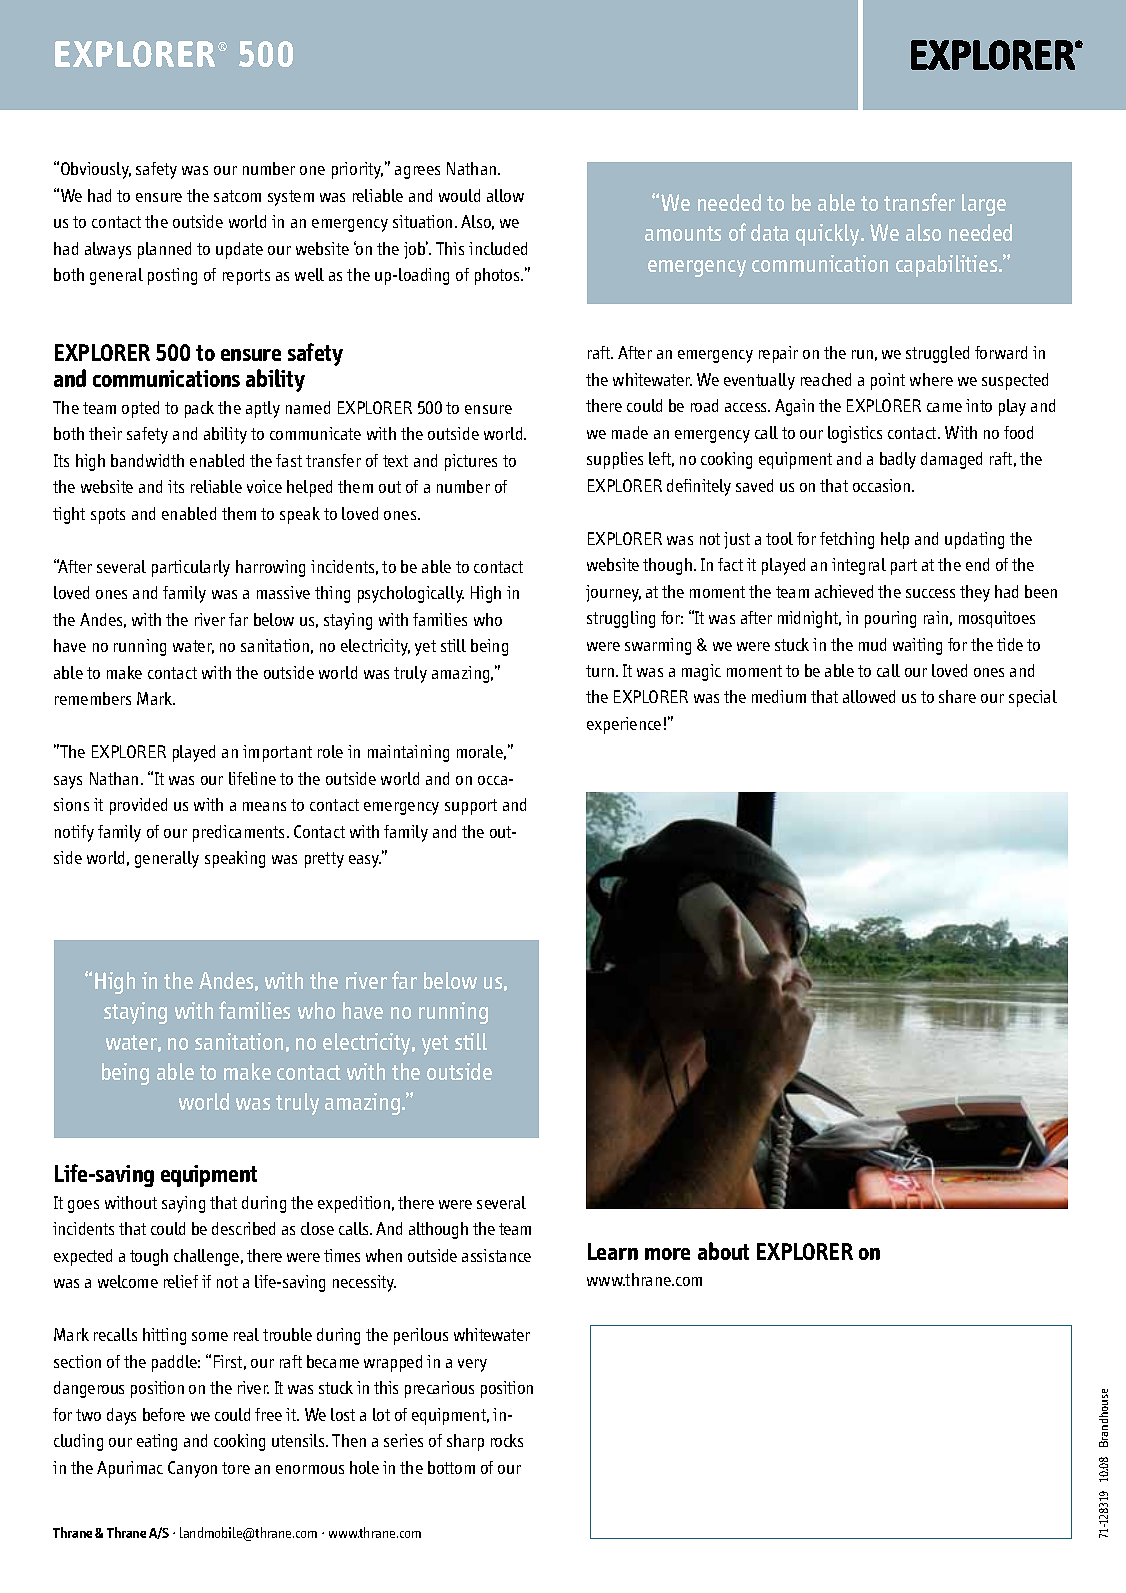 This screenshot has height=1593, width=1126. What do you see at coordinates (138, 806) in the screenshot?
I see `provided` at bounding box center [138, 806].
